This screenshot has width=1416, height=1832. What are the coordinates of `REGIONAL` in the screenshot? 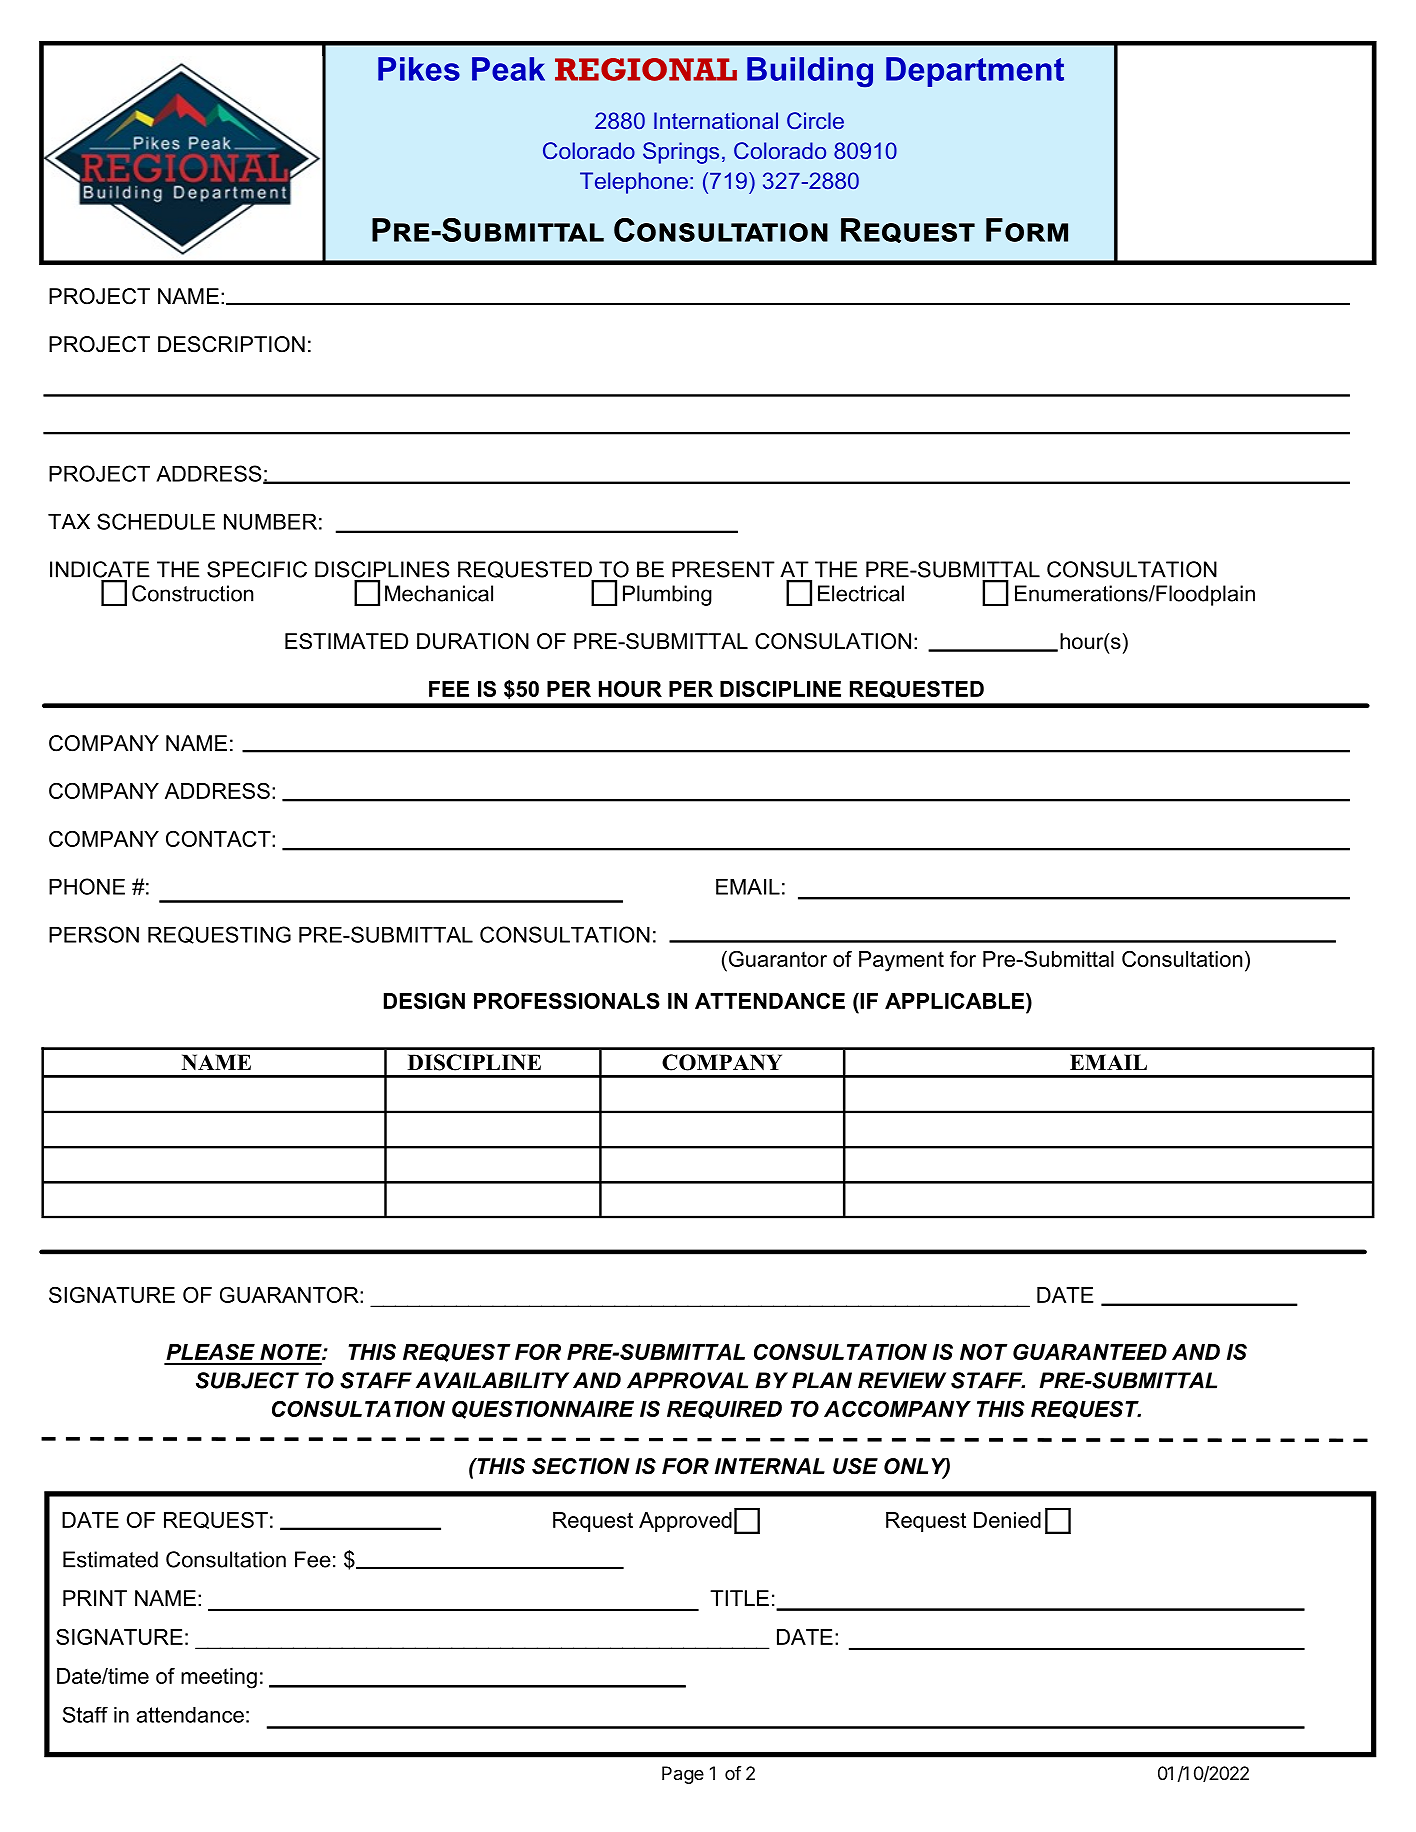 It's located at (646, 69).
